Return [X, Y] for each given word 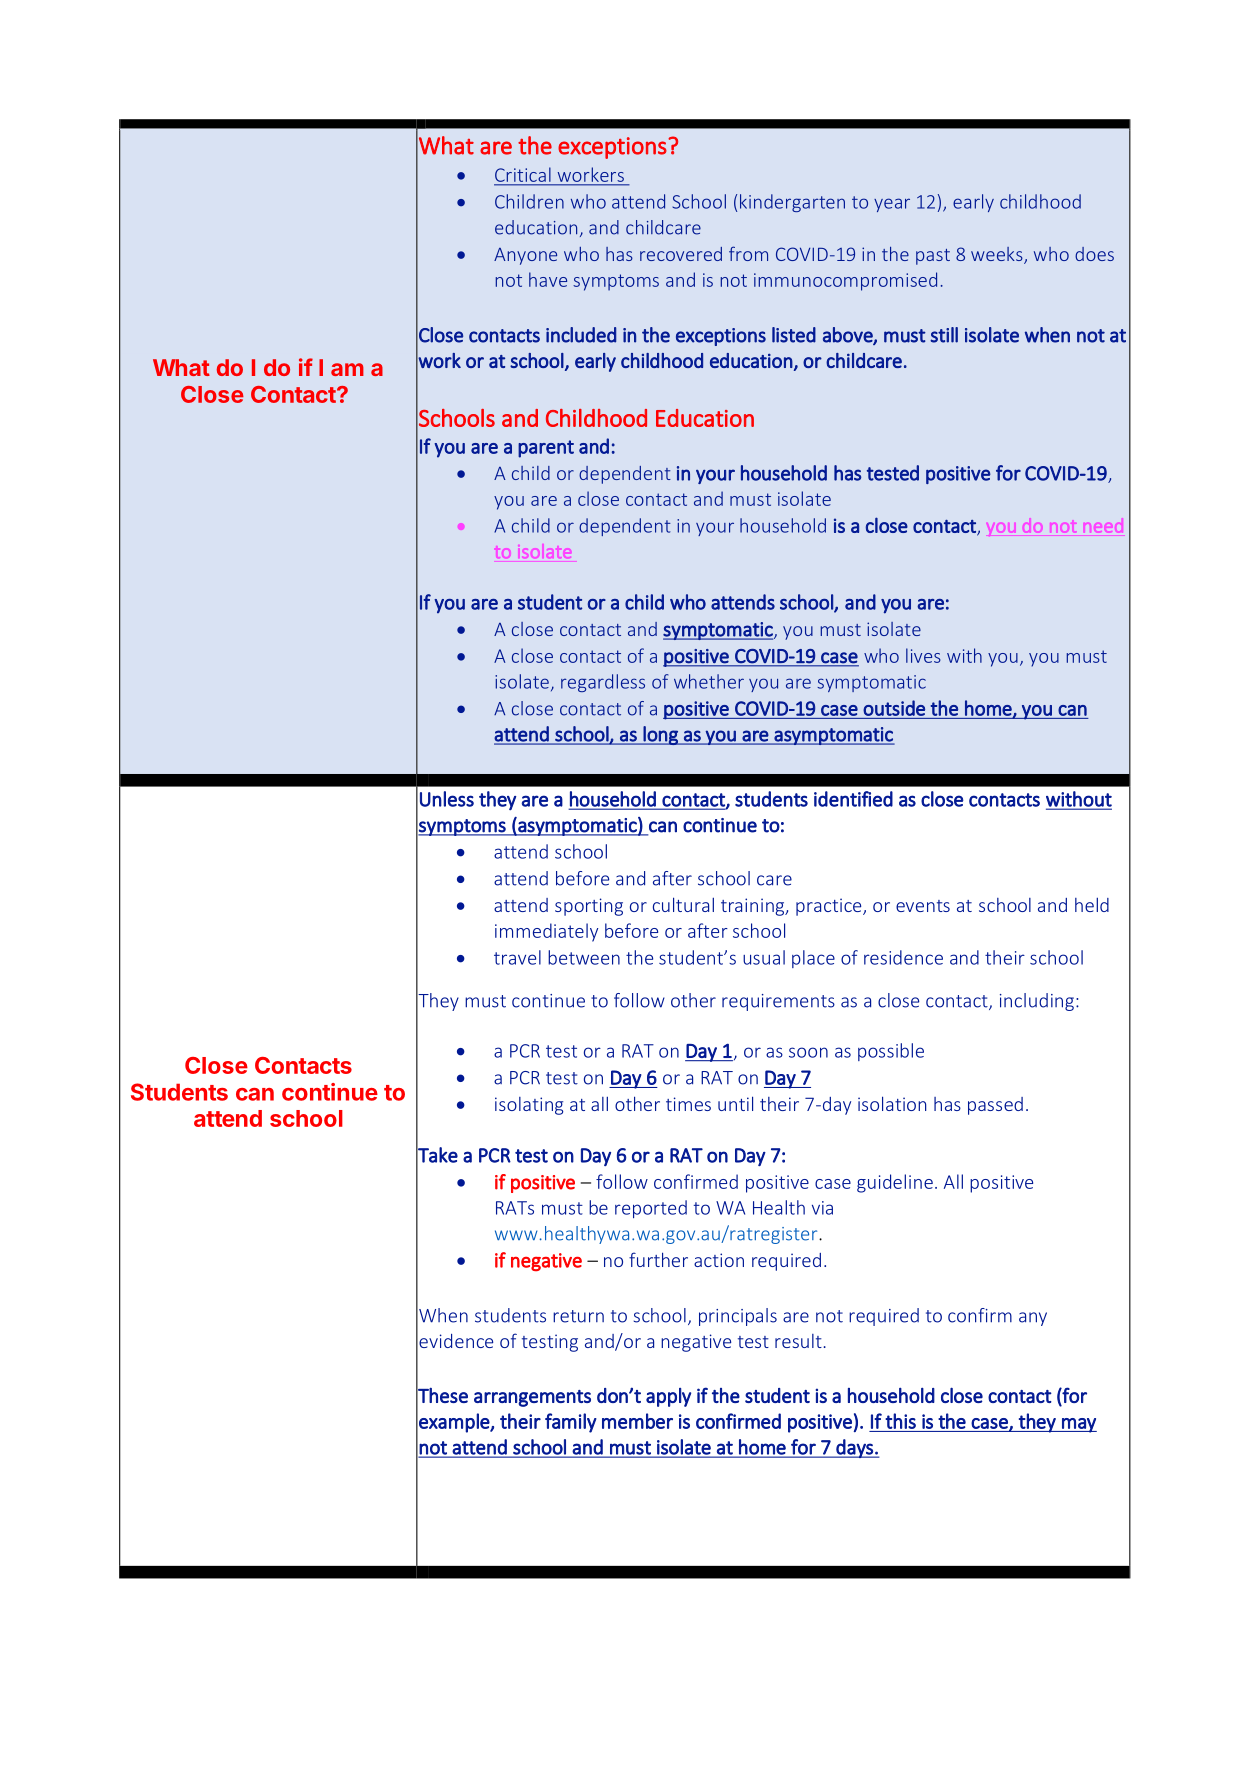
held [1092, 905]
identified [853, 799]
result [798, 1341]
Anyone [525, 256]
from [748, 253]
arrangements [532, 1398]
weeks [998, 255]
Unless [447, 799]
